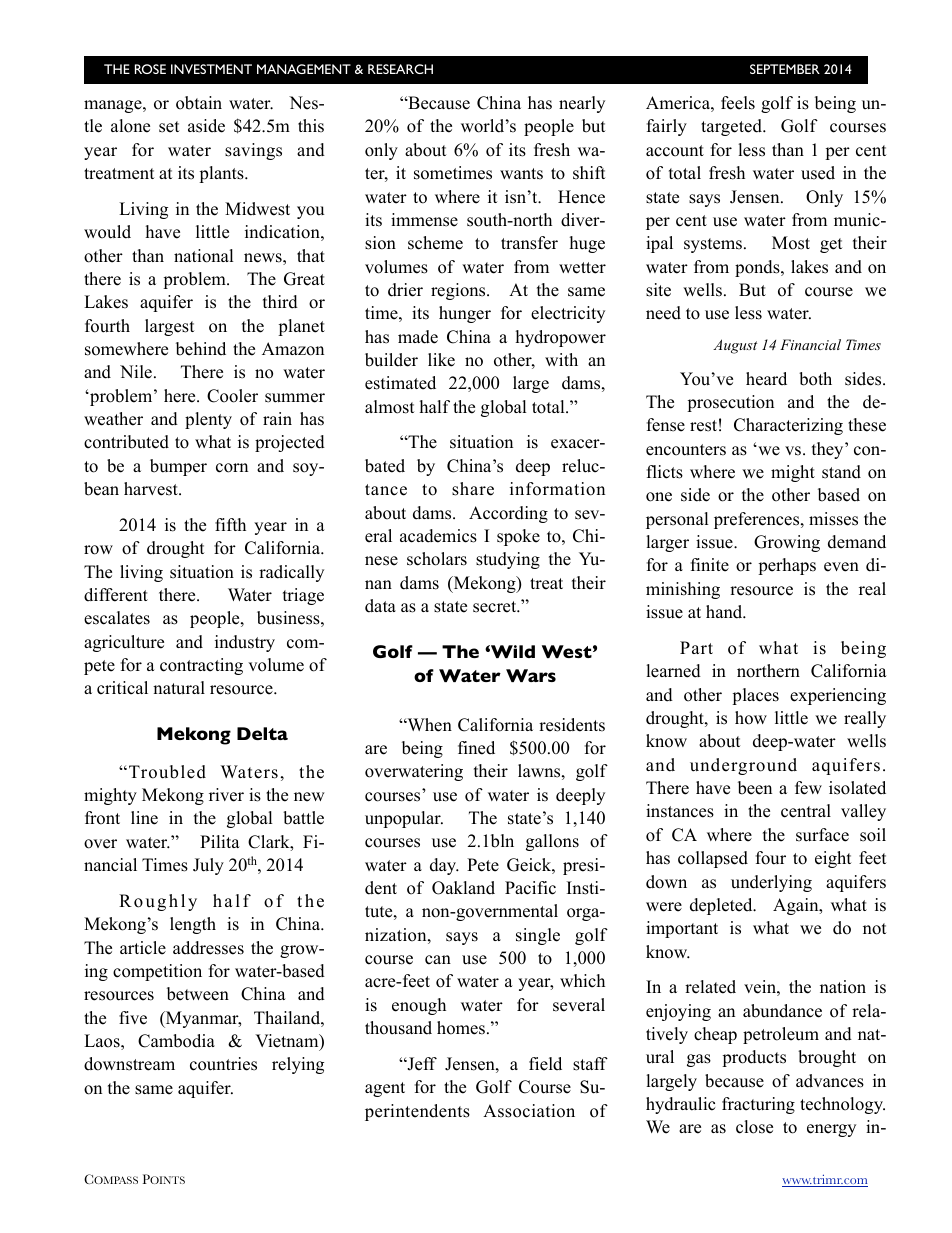  I want to click on field, so click(545, 1064).
